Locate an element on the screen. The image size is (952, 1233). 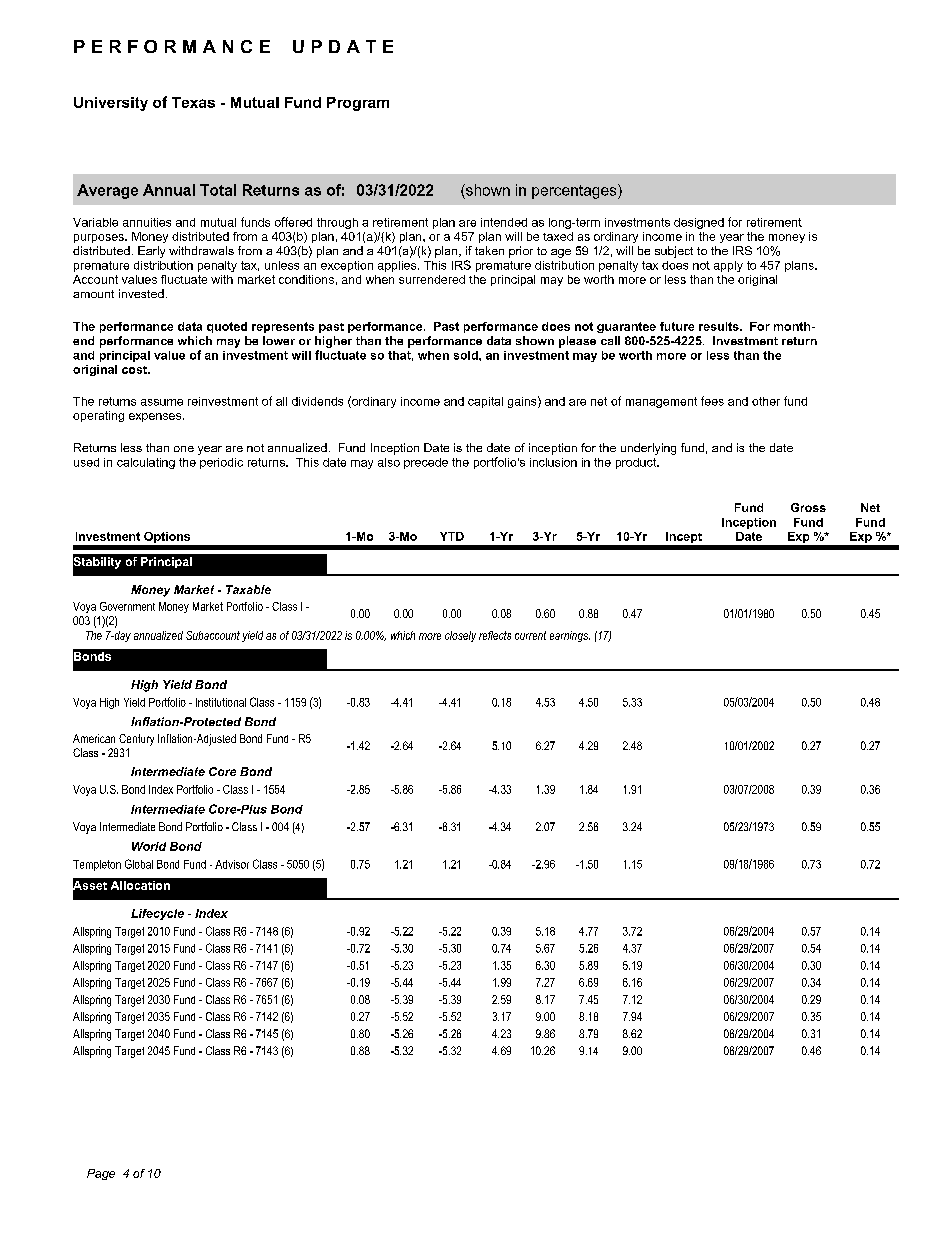
Advisor is located at coordinates (232, 864).
